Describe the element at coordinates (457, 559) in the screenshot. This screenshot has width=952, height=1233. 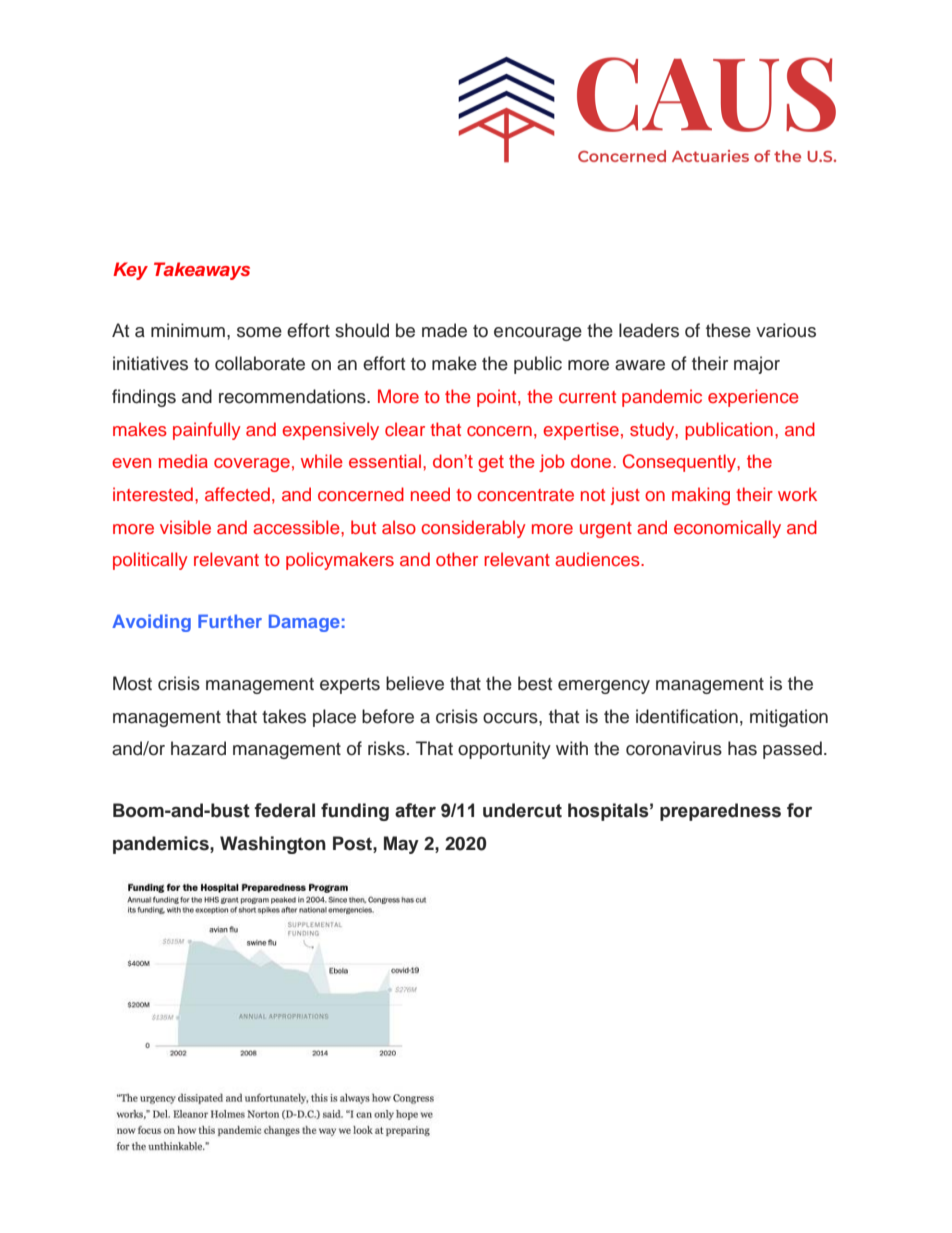
I see `other` at that location.
